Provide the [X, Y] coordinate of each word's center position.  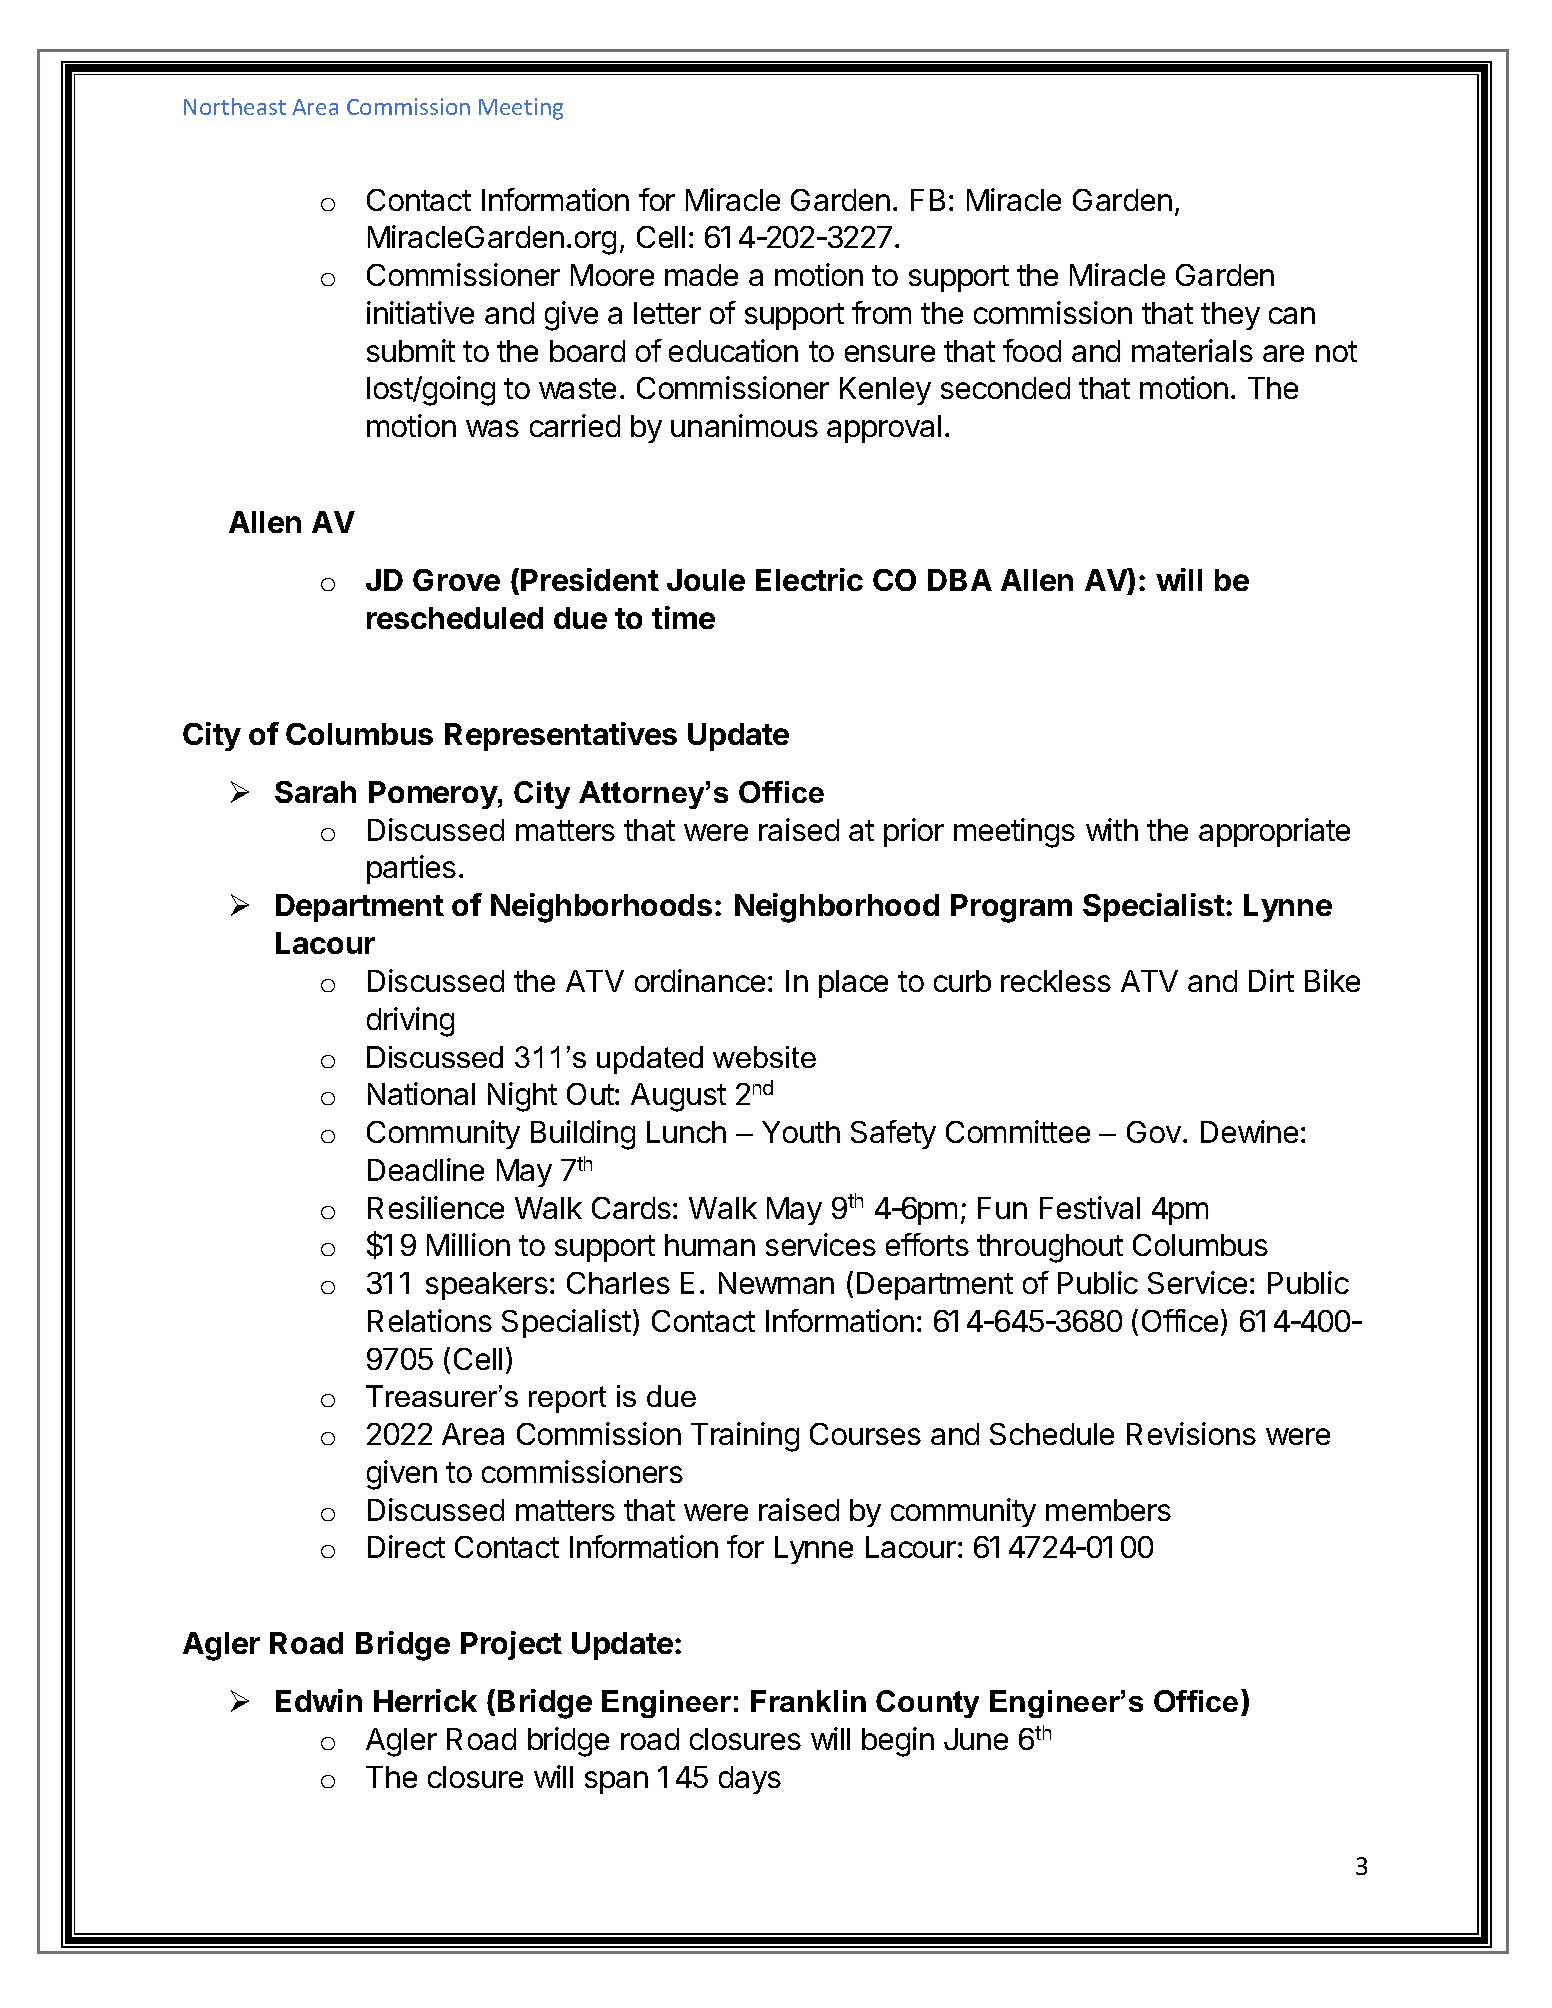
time [683, 617]
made [701, 275]
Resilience [436, 1207]
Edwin [319, 1700]
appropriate [1274, 832]
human [710, 1245]
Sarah [315, 792]
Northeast [235, 106]
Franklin [808, 1701]
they [1230, 316]
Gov [1154, 1132]
